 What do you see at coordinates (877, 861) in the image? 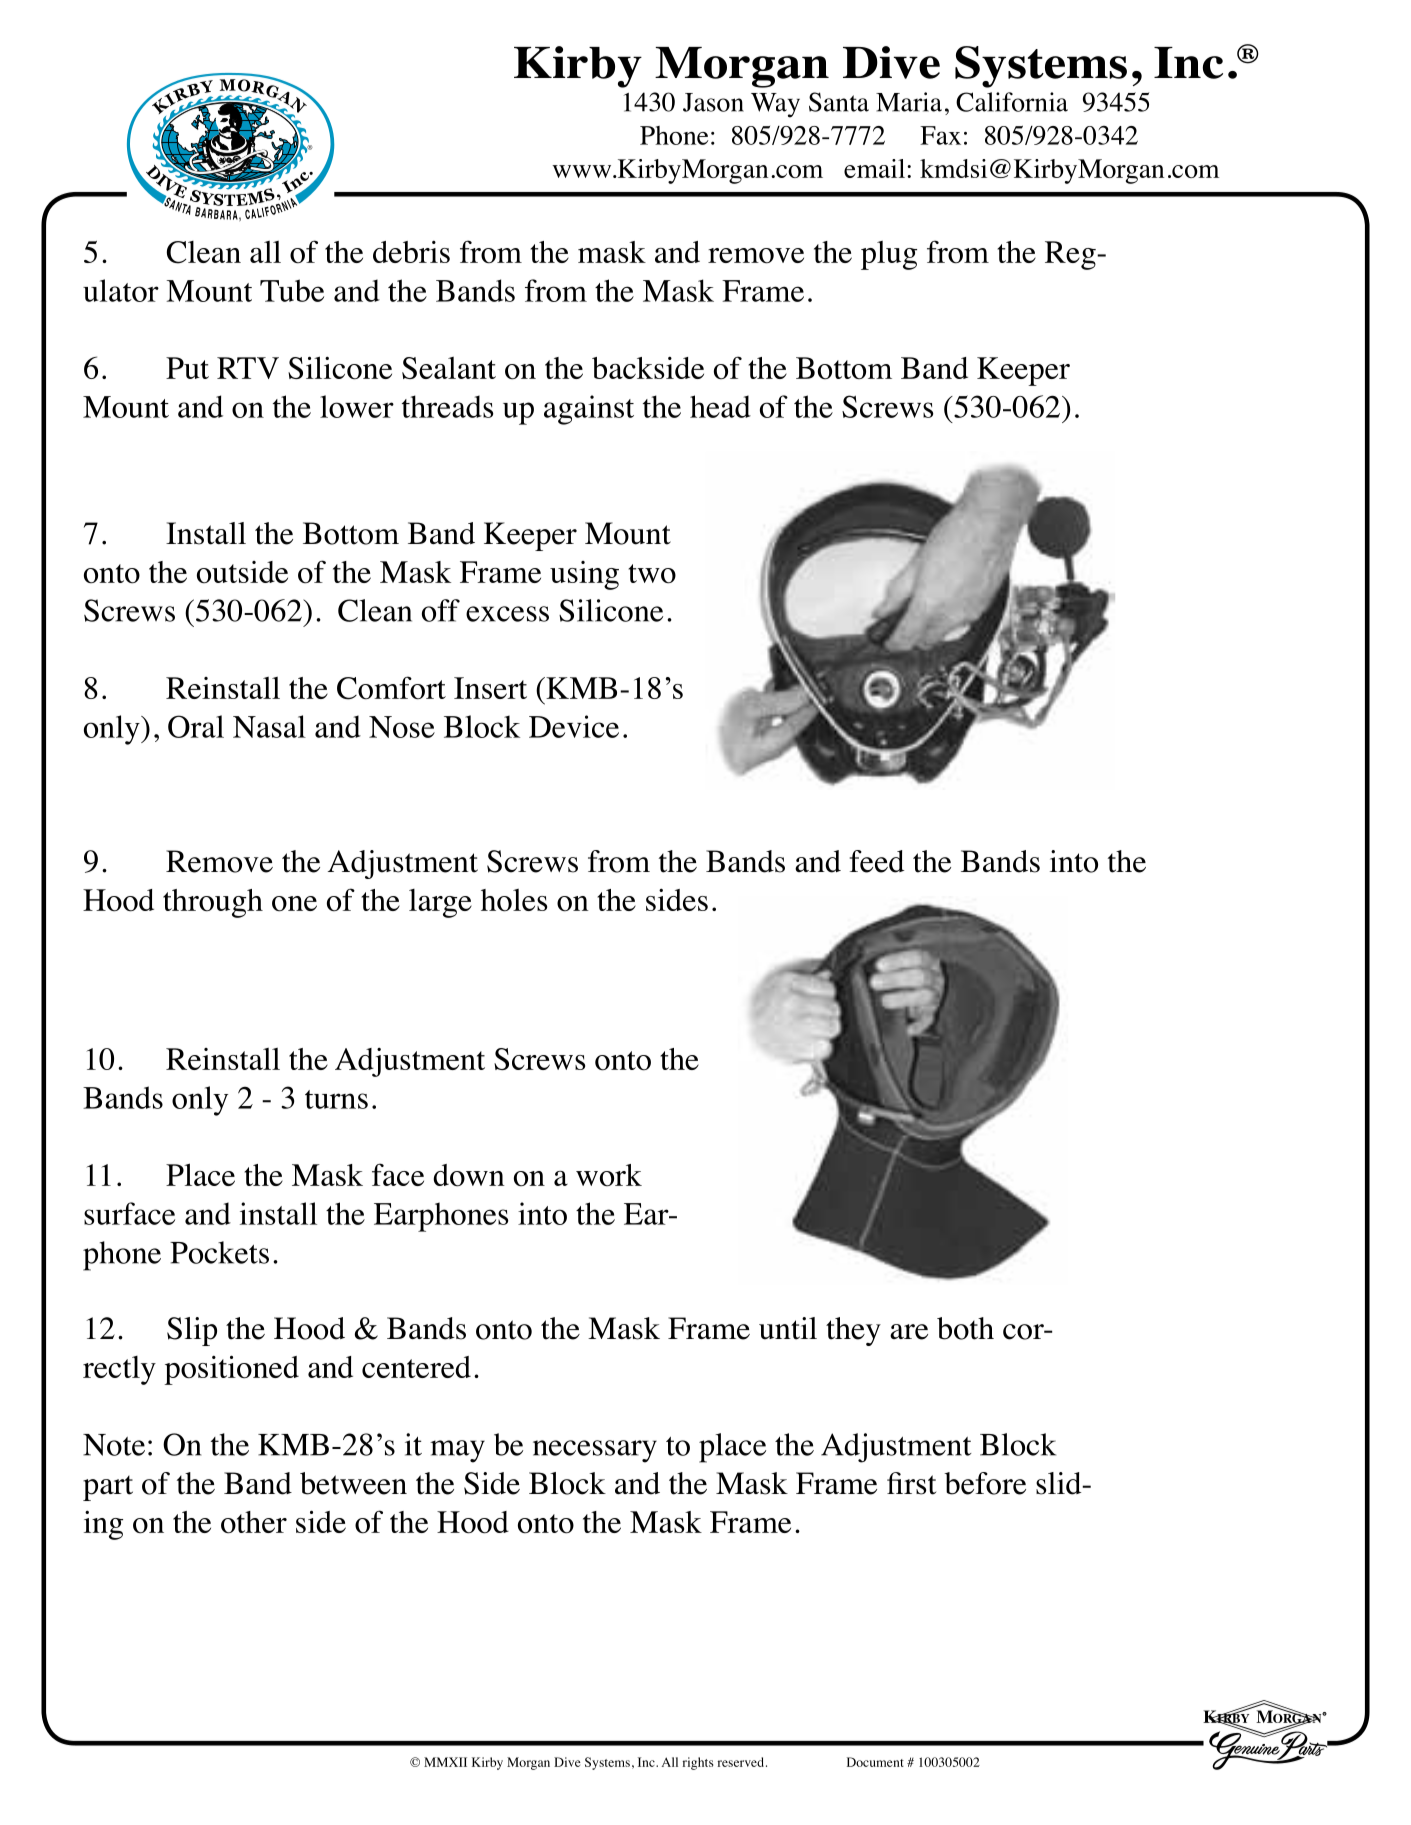
I see `feed` at bounding box center [877, 861].
